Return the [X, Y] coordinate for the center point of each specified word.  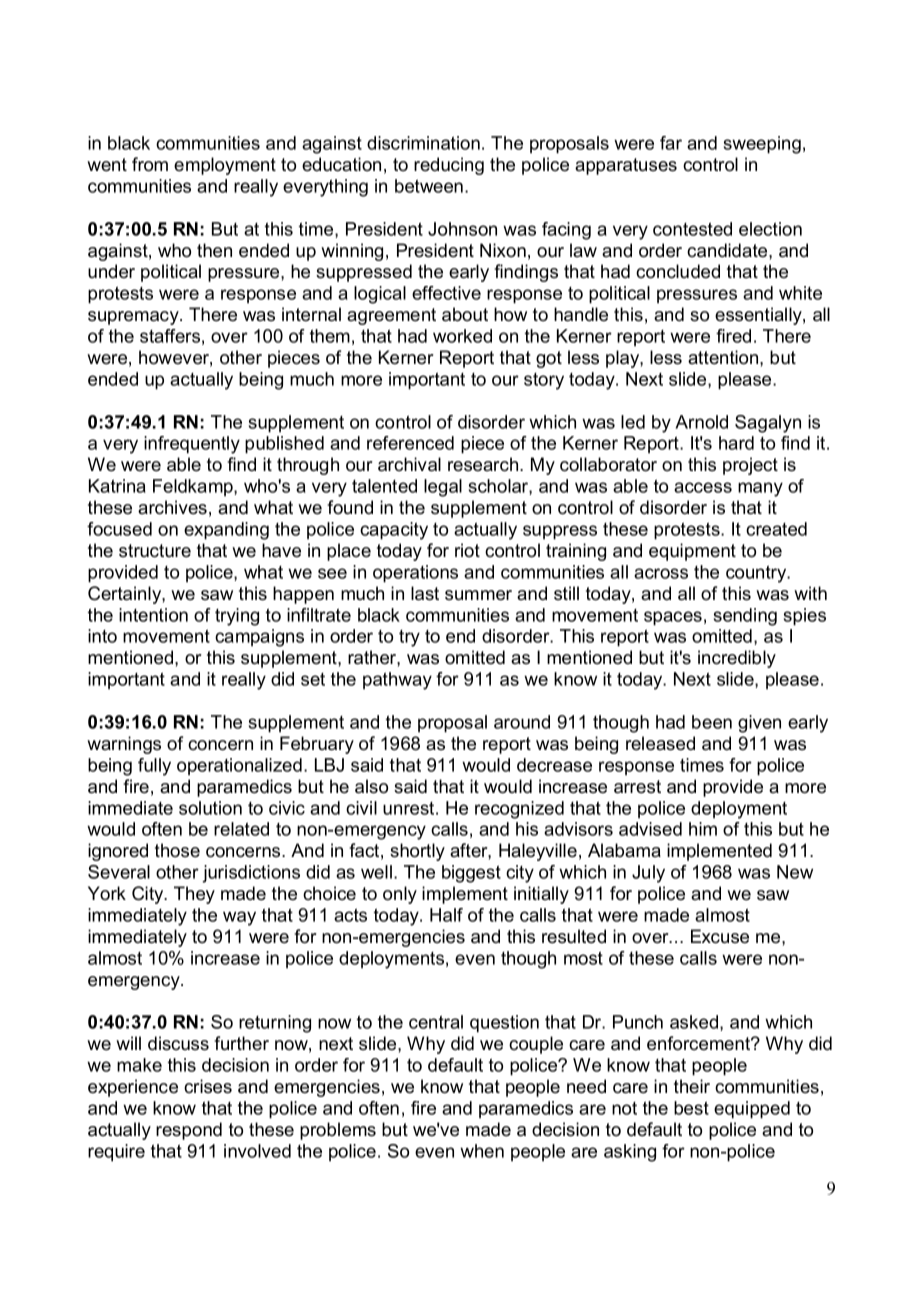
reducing [449, 166]
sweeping [762, 145]
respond [189, 1131]
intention [153, 615]
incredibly [737, 659]
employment [225, 166]
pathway [397, 681]
